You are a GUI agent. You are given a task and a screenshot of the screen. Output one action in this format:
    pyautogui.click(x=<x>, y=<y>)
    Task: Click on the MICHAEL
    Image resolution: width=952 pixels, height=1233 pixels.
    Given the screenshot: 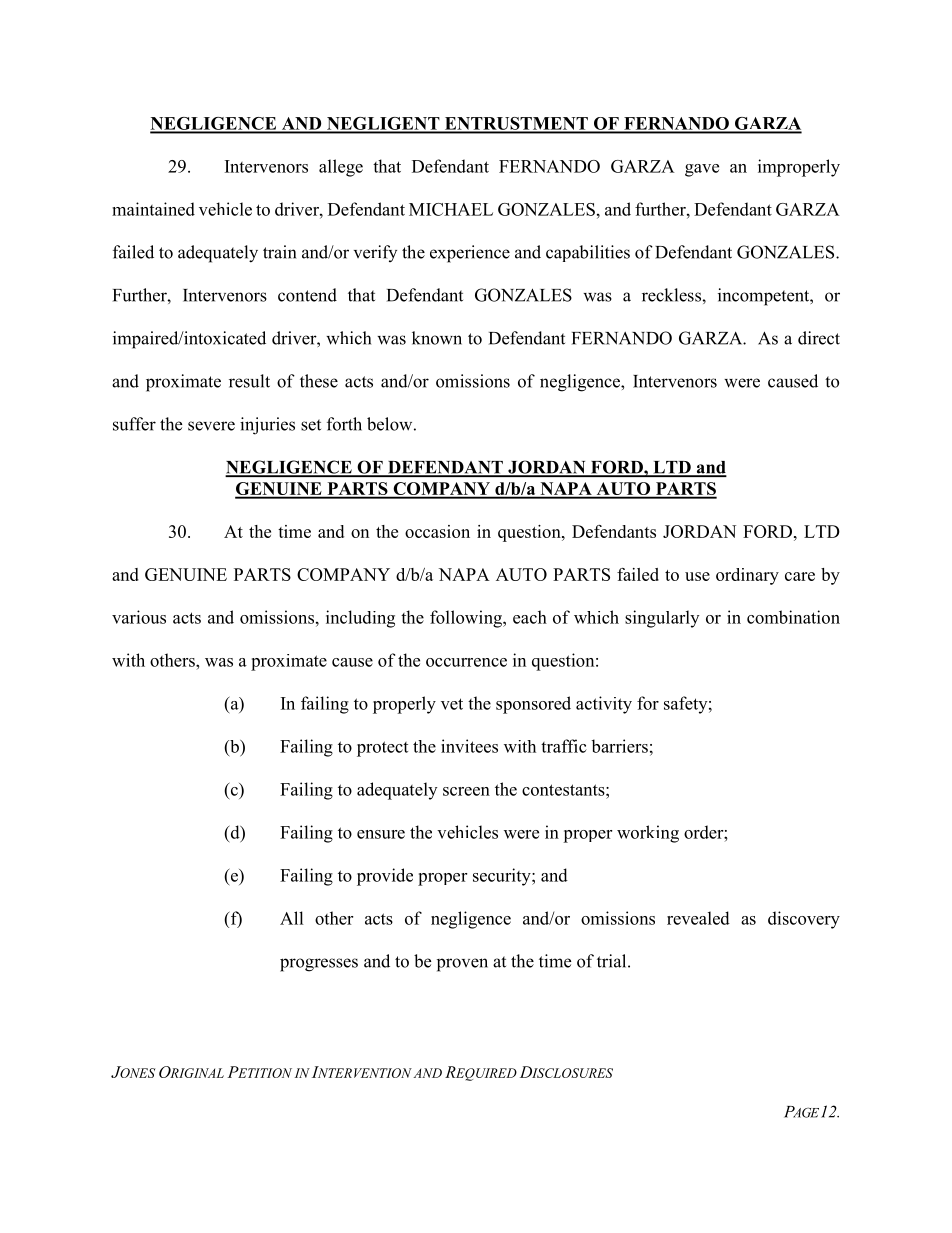 What is the action you would take?
    pyautogui.click(x=451, y=209)
